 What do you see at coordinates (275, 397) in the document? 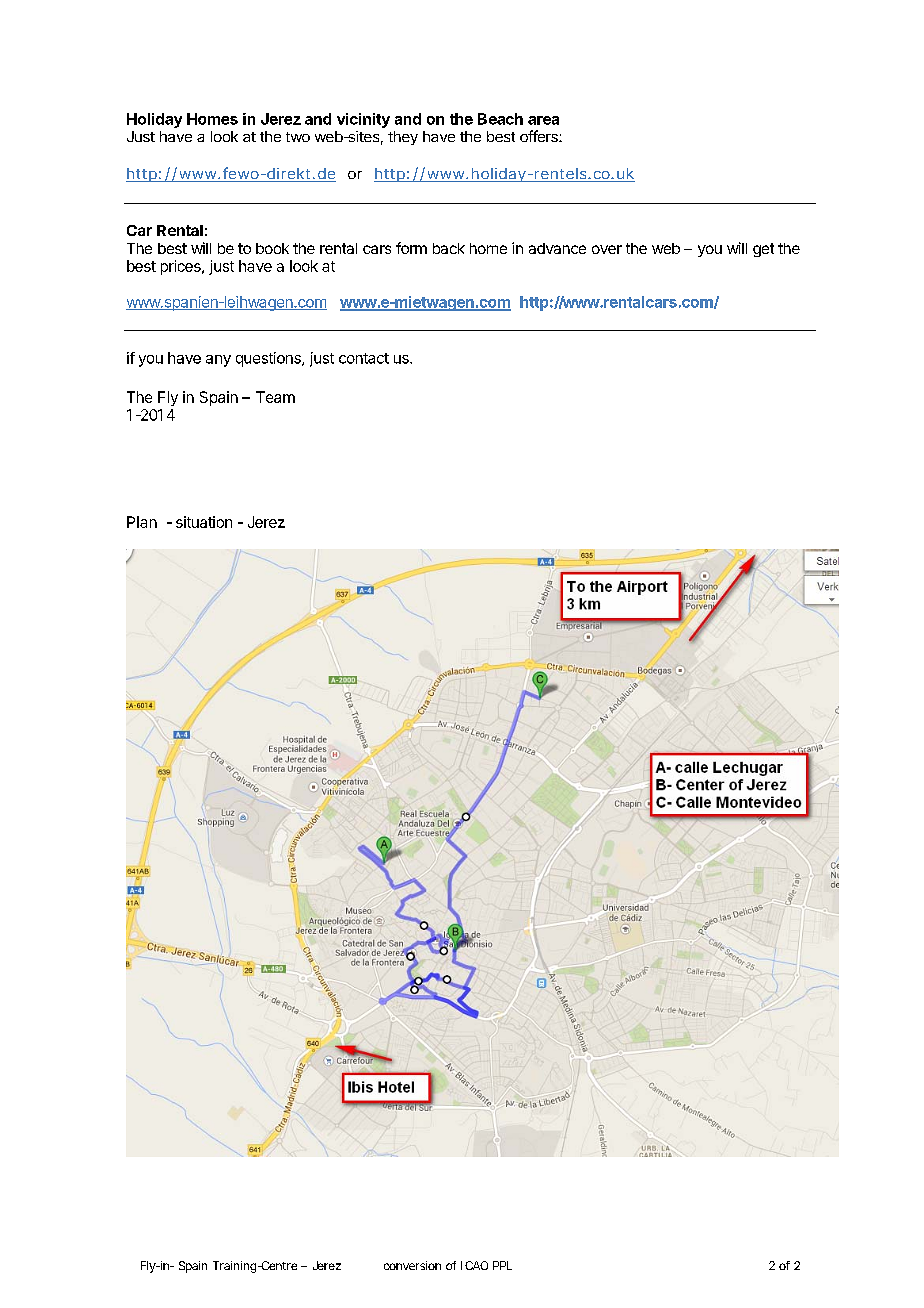
I see `Team` at bounding box center [275, 397].
